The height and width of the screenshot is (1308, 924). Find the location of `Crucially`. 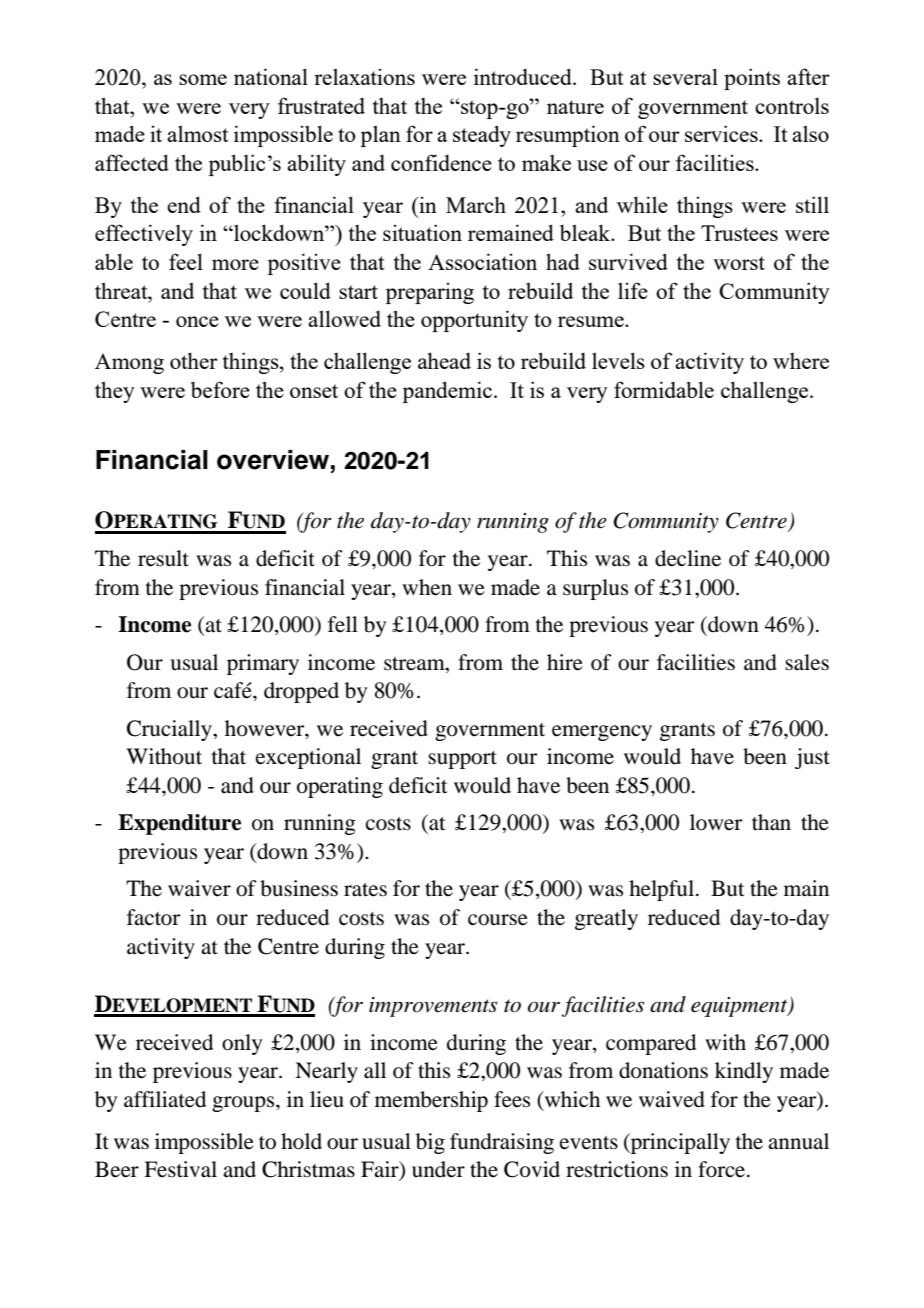

Crucially is located at coordinates (170, 730).
